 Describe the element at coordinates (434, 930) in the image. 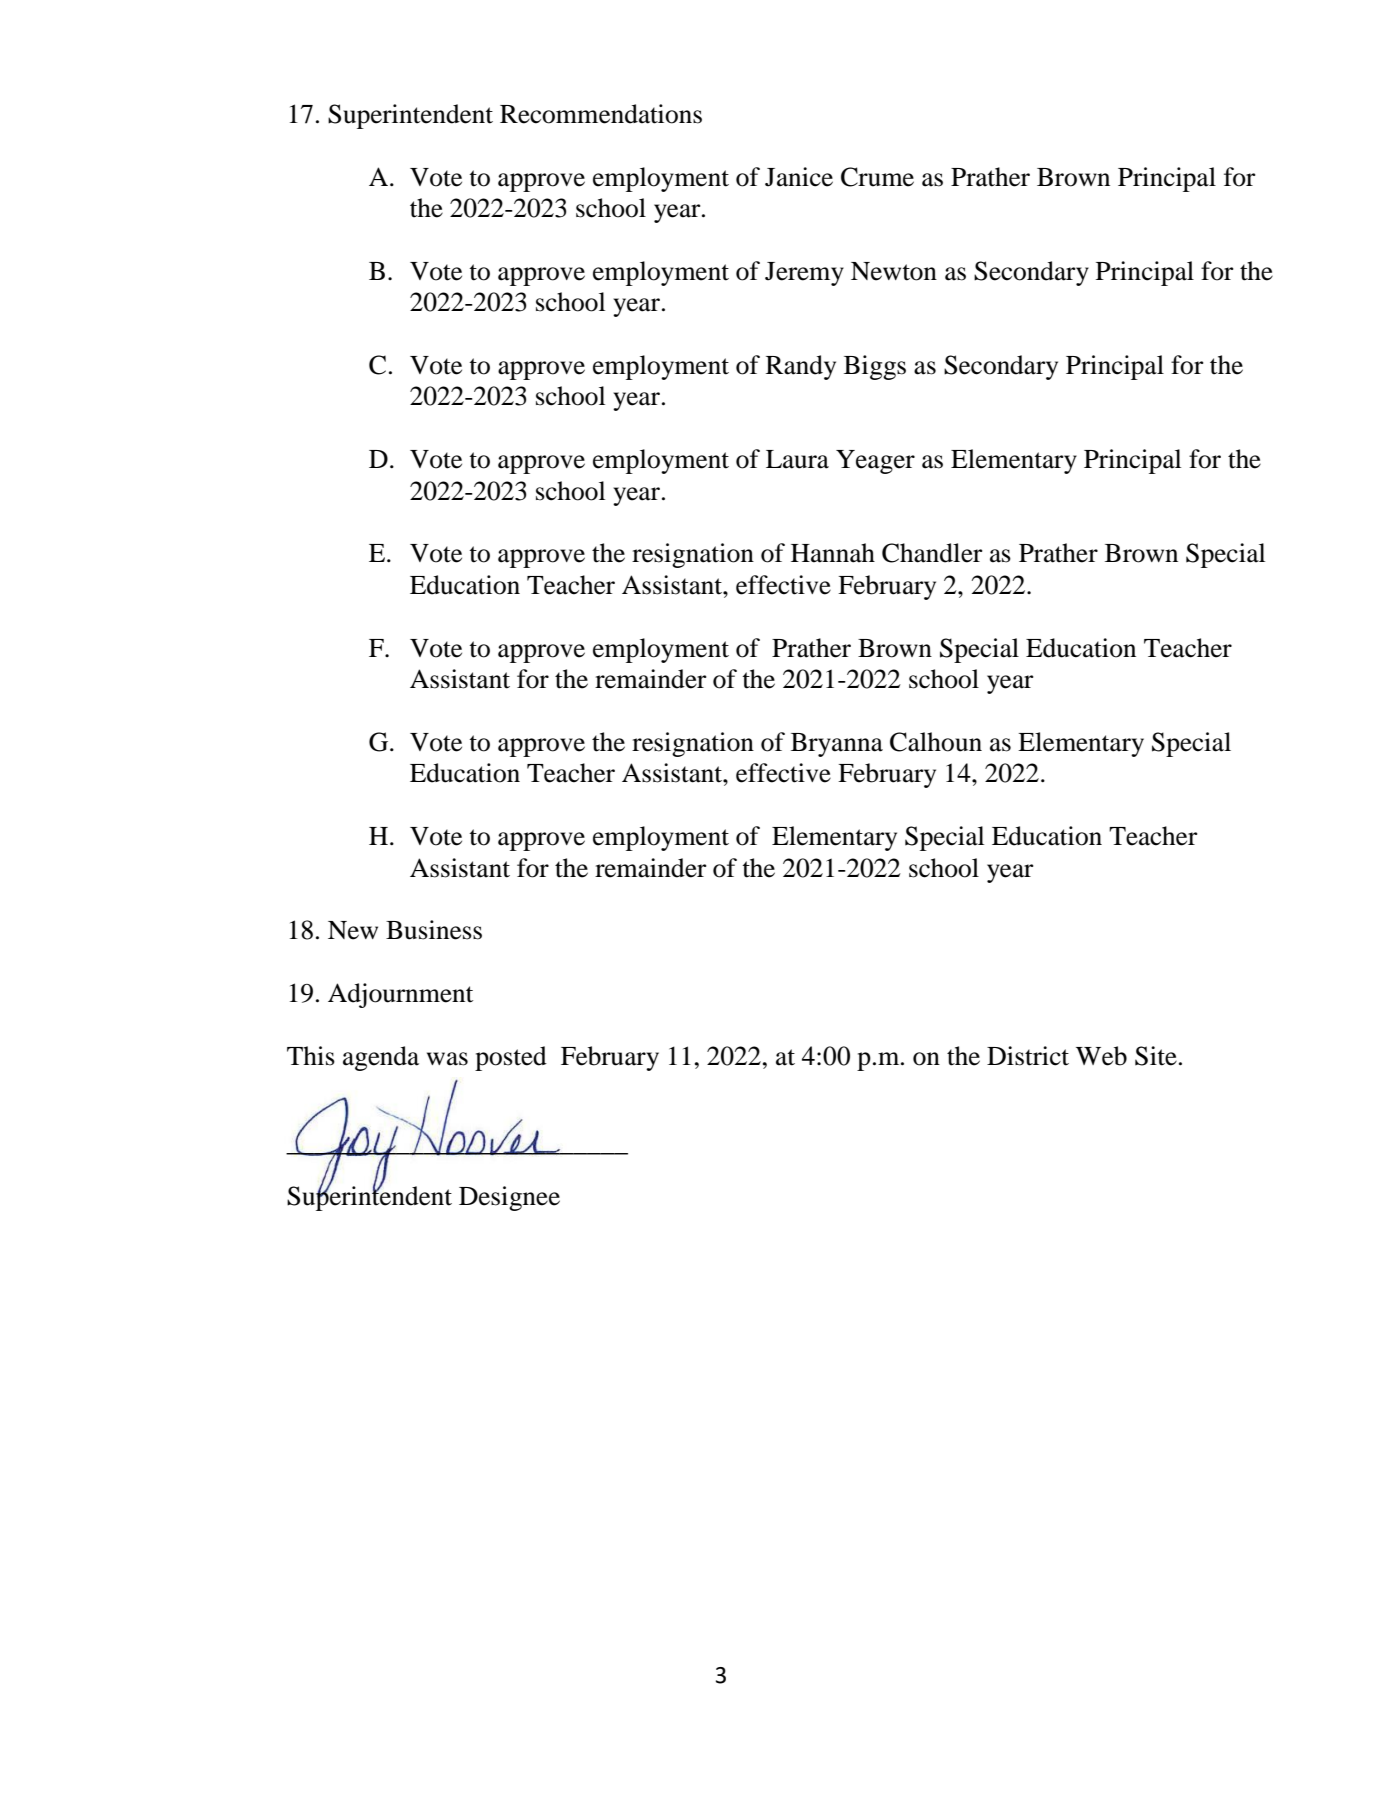

I see `Business` at that location.
